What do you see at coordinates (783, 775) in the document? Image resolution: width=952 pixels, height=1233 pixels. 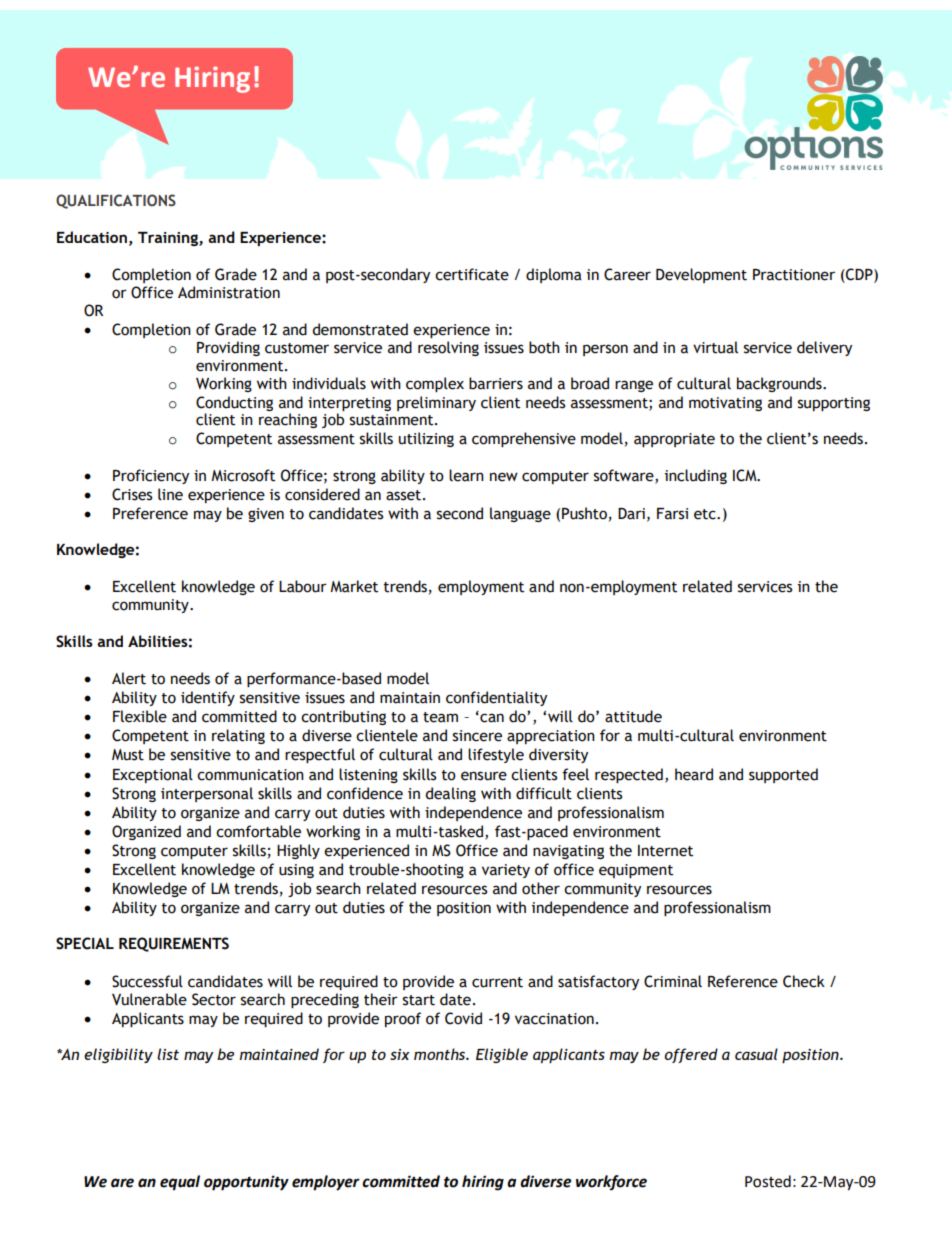 I see `supported` at bounding box center [783, 775].
